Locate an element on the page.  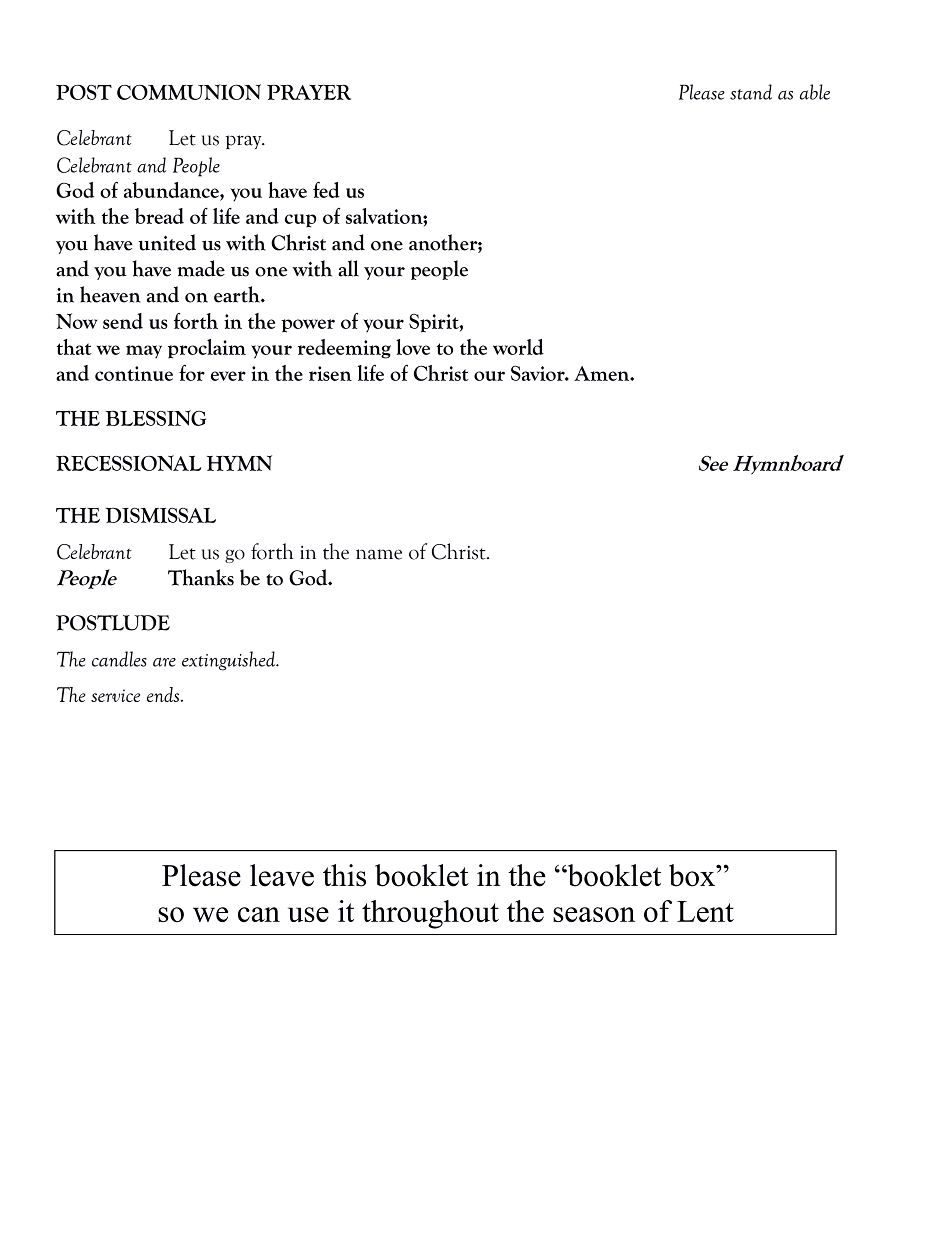
stand is located at coordinates (751, 92).
